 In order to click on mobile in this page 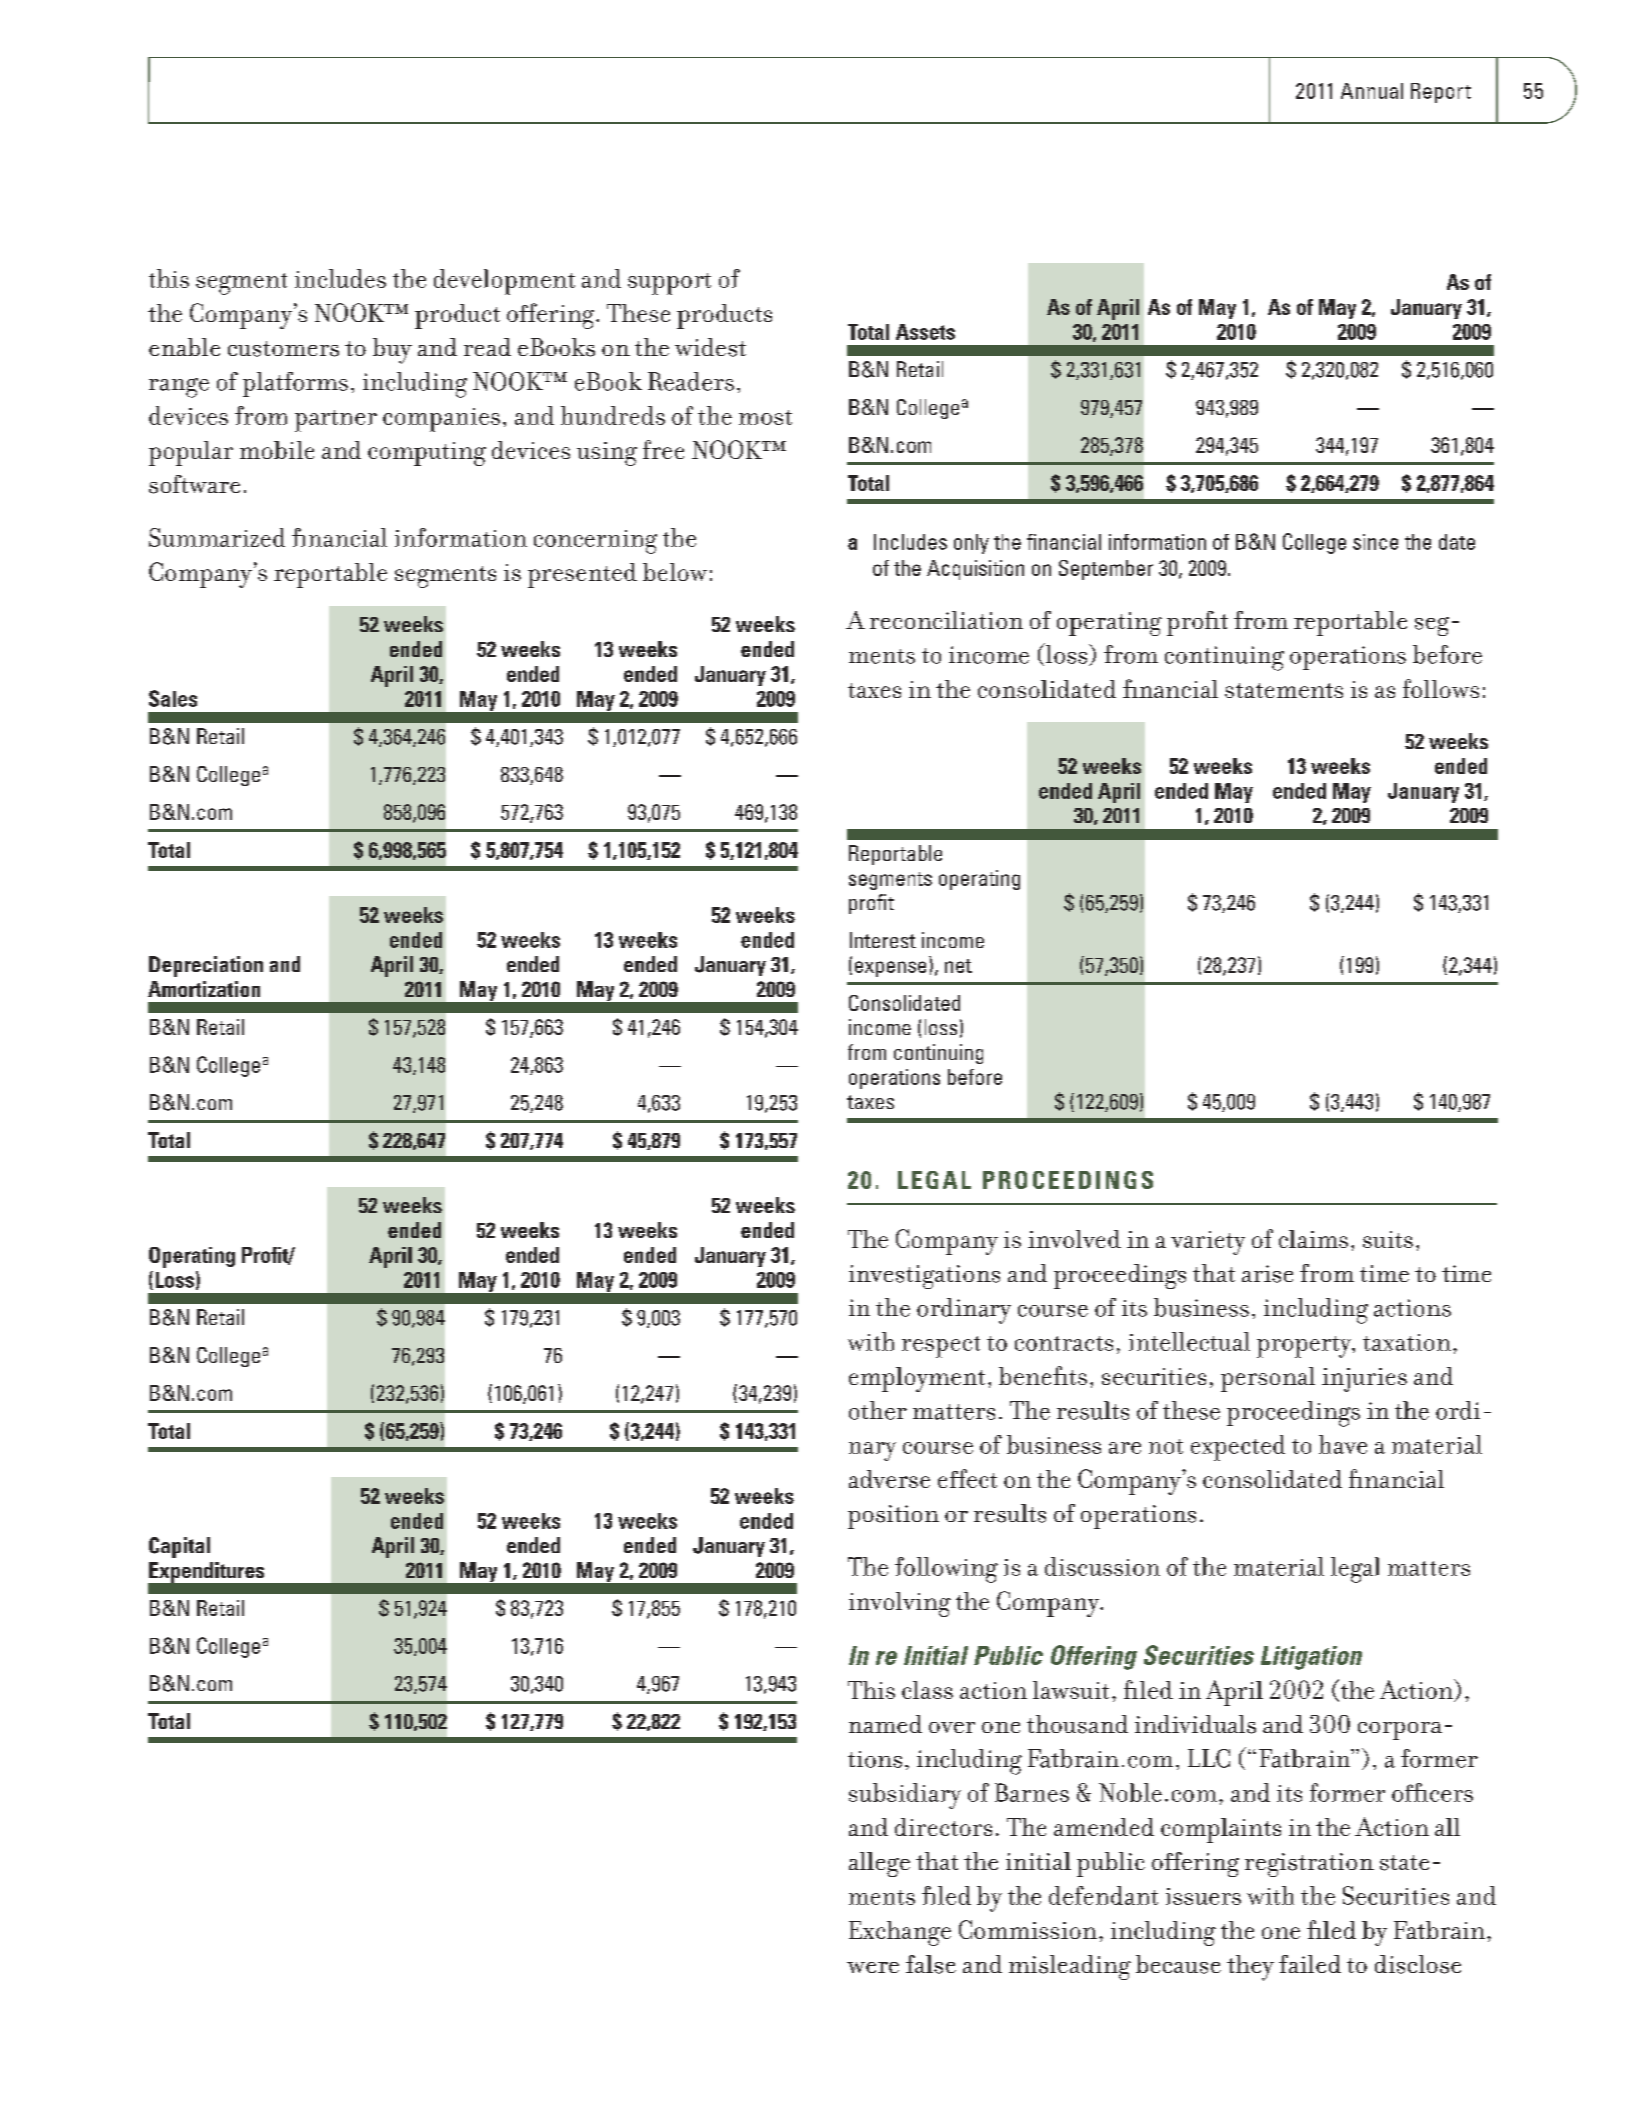, I will do `click(277, 450)`.
